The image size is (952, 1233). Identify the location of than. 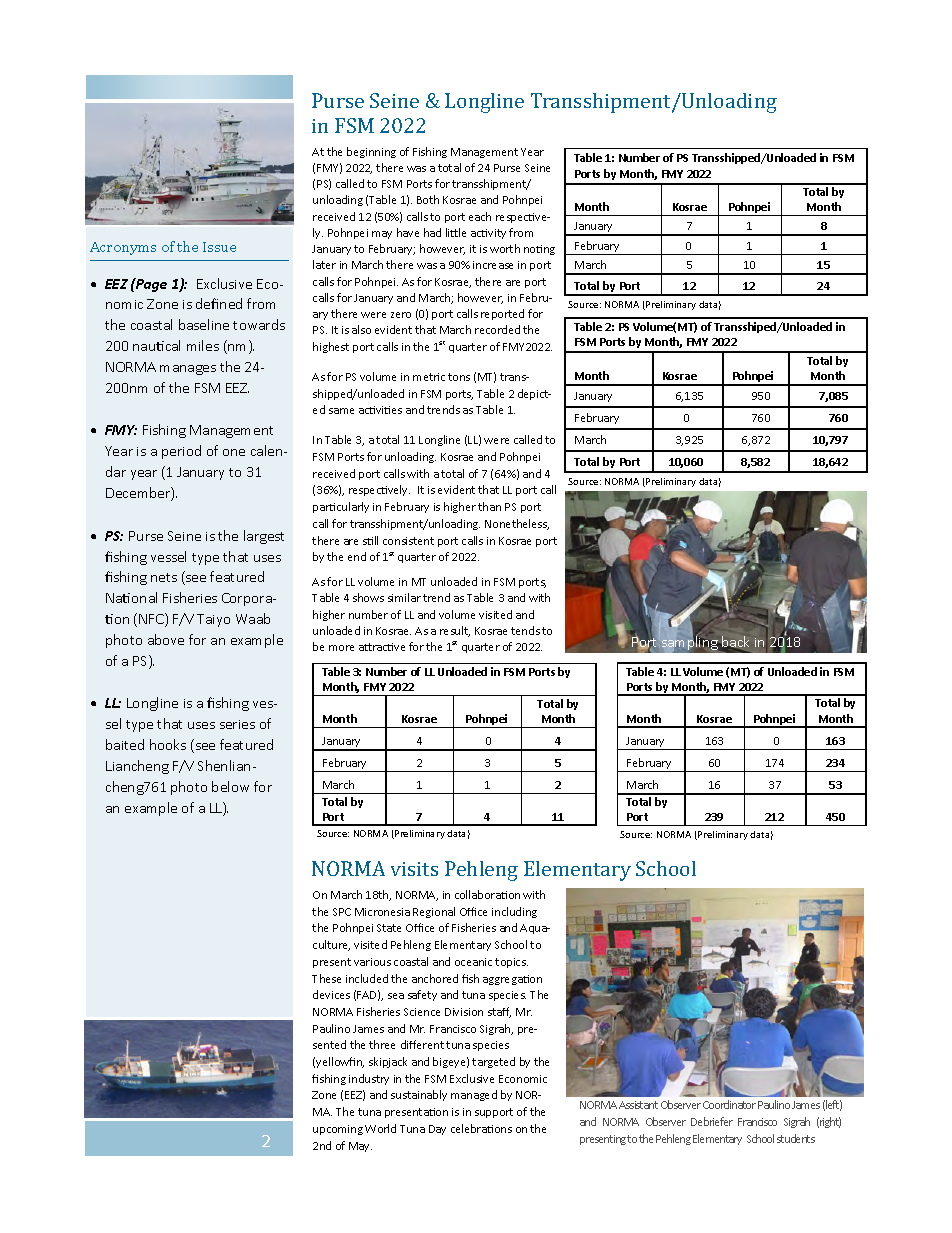
(489, 506).
